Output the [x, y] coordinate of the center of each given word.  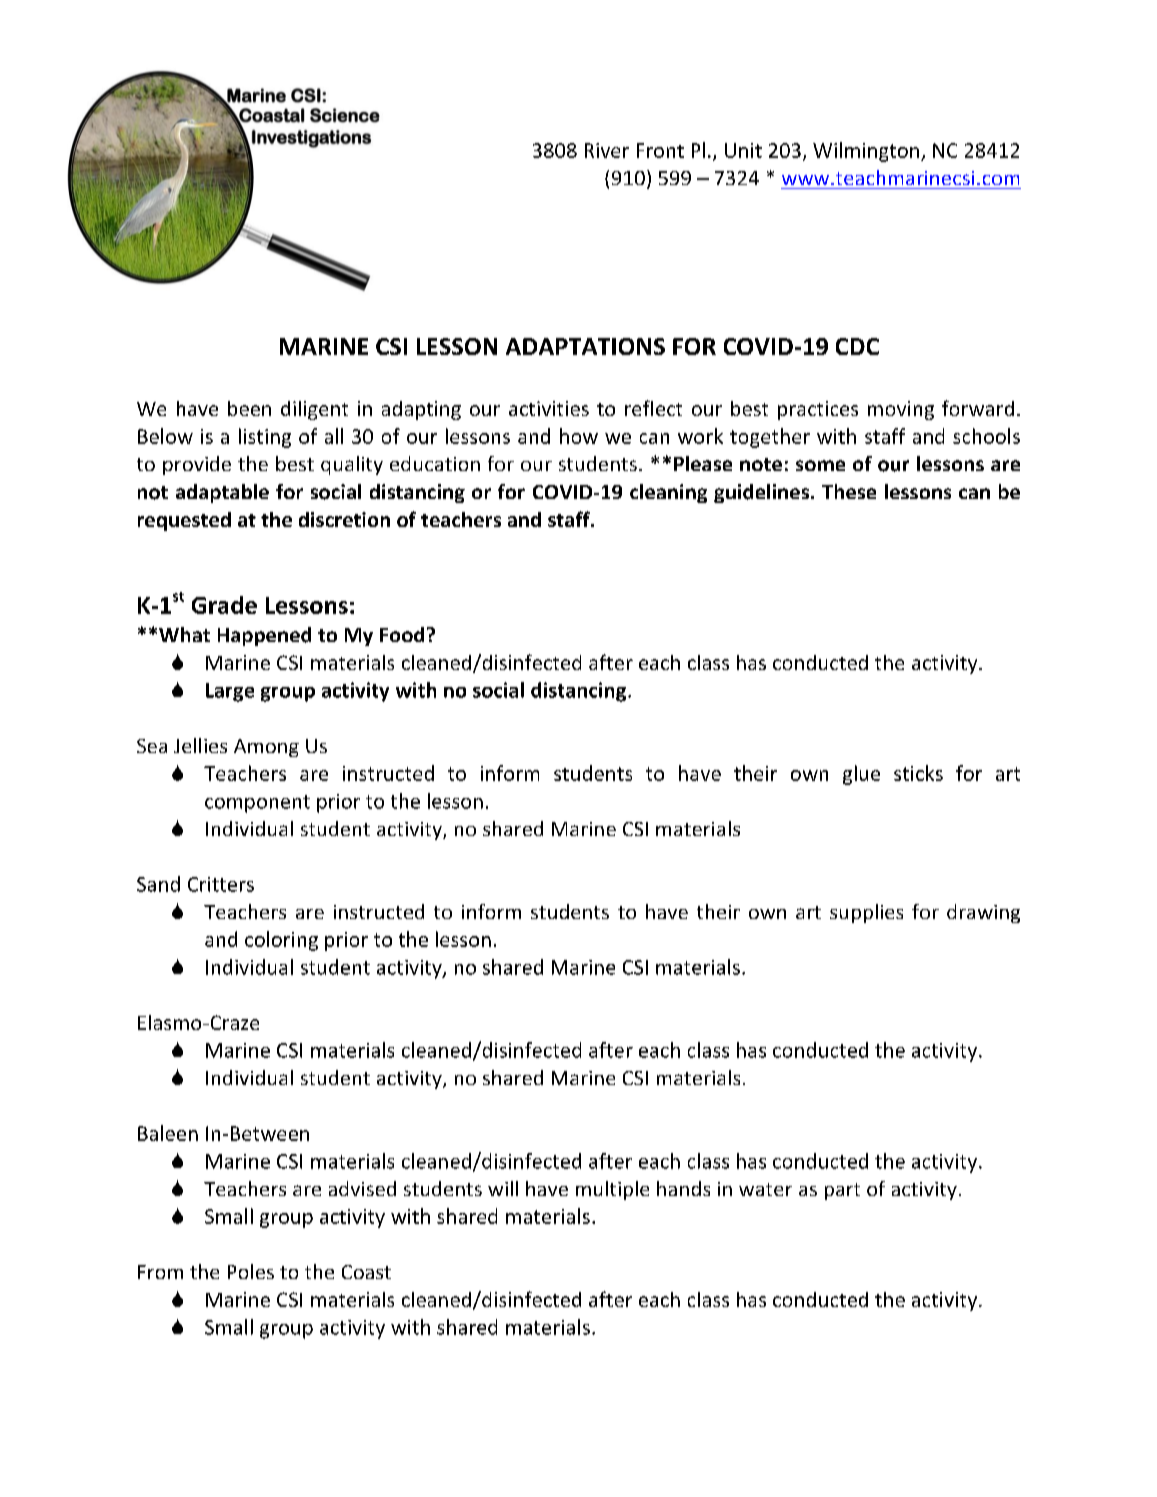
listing [265, 438]
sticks [918, 773]
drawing [983, 913]
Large [230, 692]
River [607, 150]
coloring [281, 941]
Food [402, 634]
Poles [251, 1271]
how [579, 436]
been [249, 408]
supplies [866, 913]
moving [901, 410]
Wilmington [866, 152]
